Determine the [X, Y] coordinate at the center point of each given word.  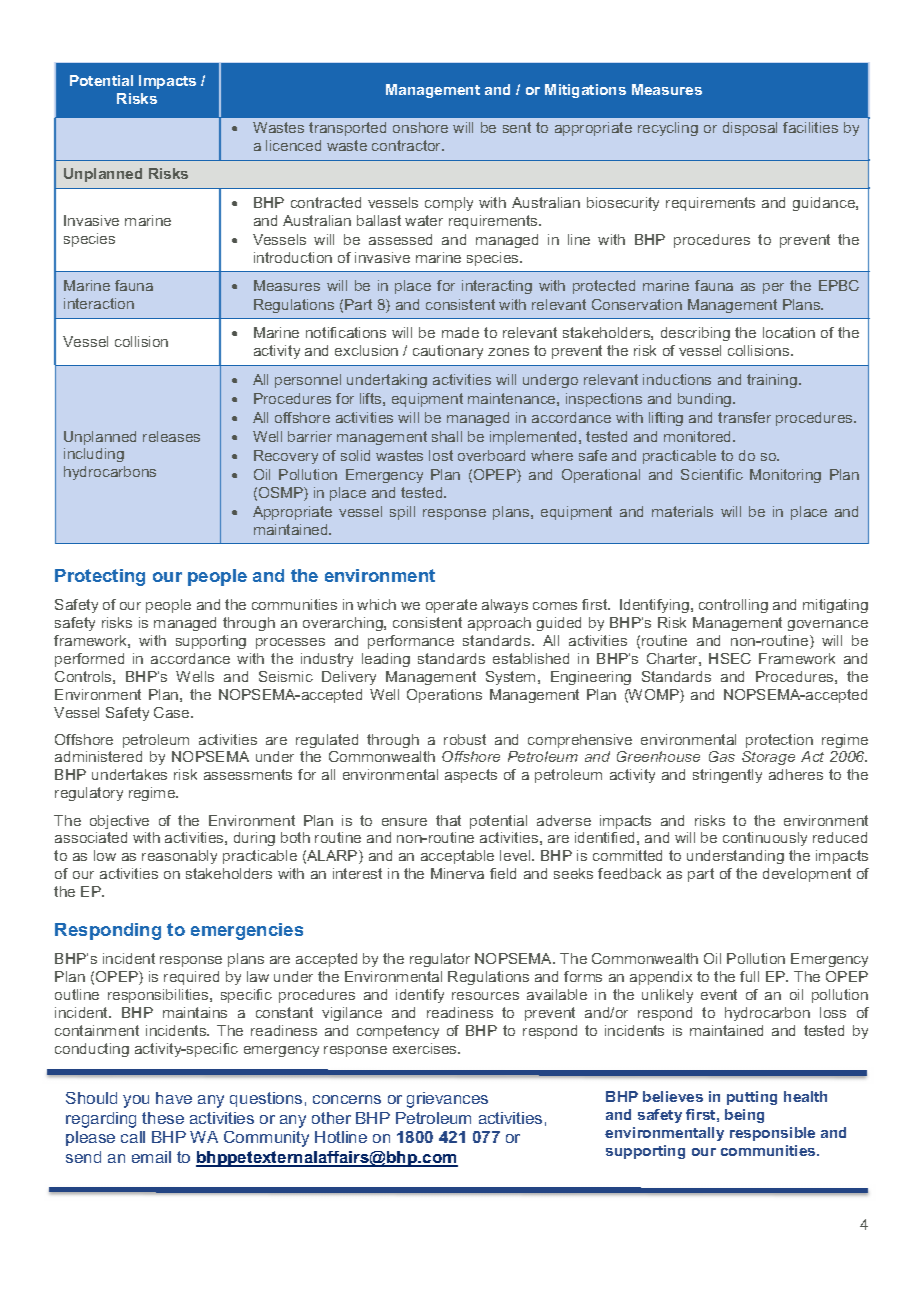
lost [441, 455]
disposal [750, 129]
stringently [727, 776]
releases [171, 436]
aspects [471, 776]
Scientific [712, 474]
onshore [420, 127]
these [163, 1118]
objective [119, 822]
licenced [293, 145]
